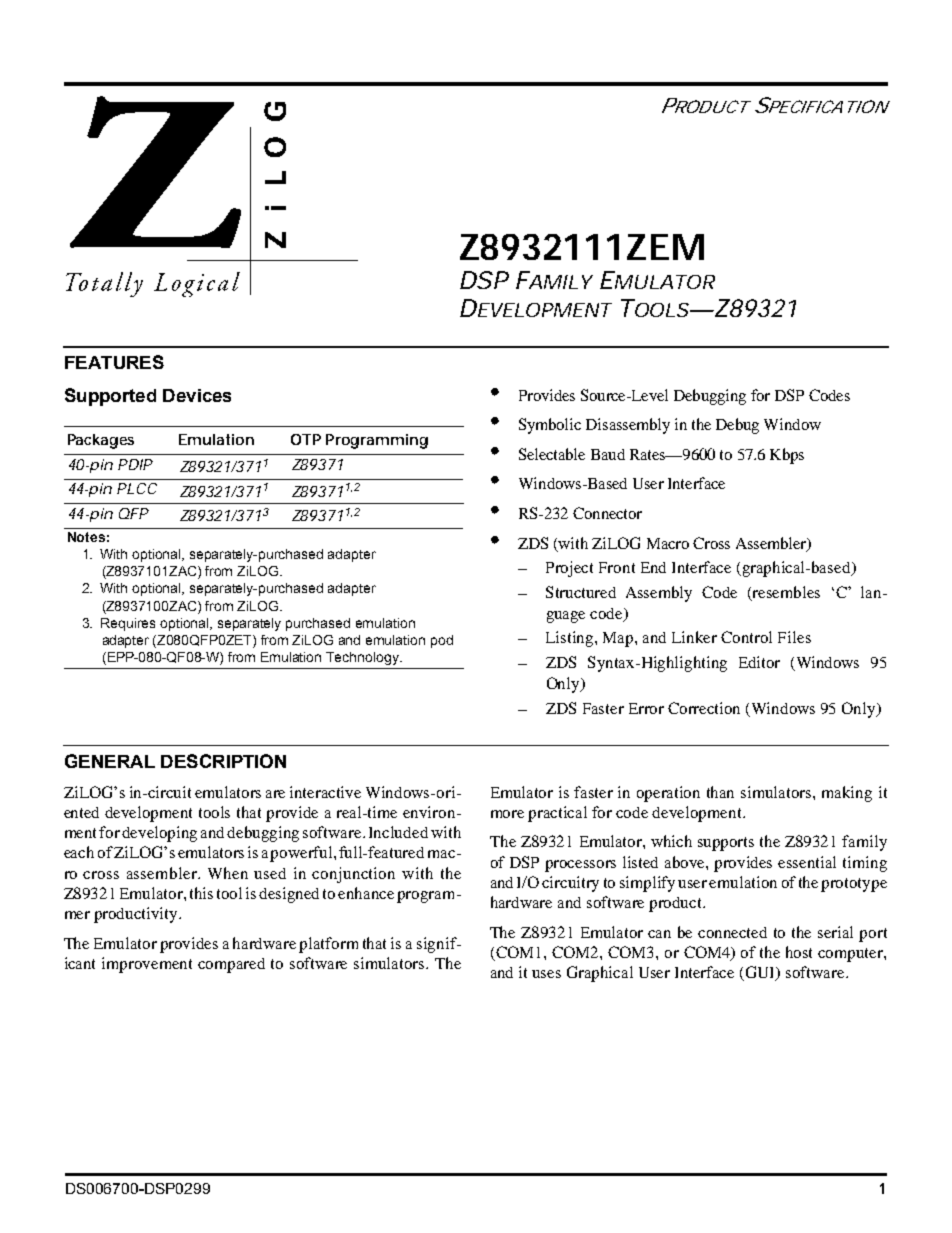 The height and width of the screenshot is (1233, 952). Describe the element at coordinates (720, 792) in the screenshot. I see `than` at that location.
